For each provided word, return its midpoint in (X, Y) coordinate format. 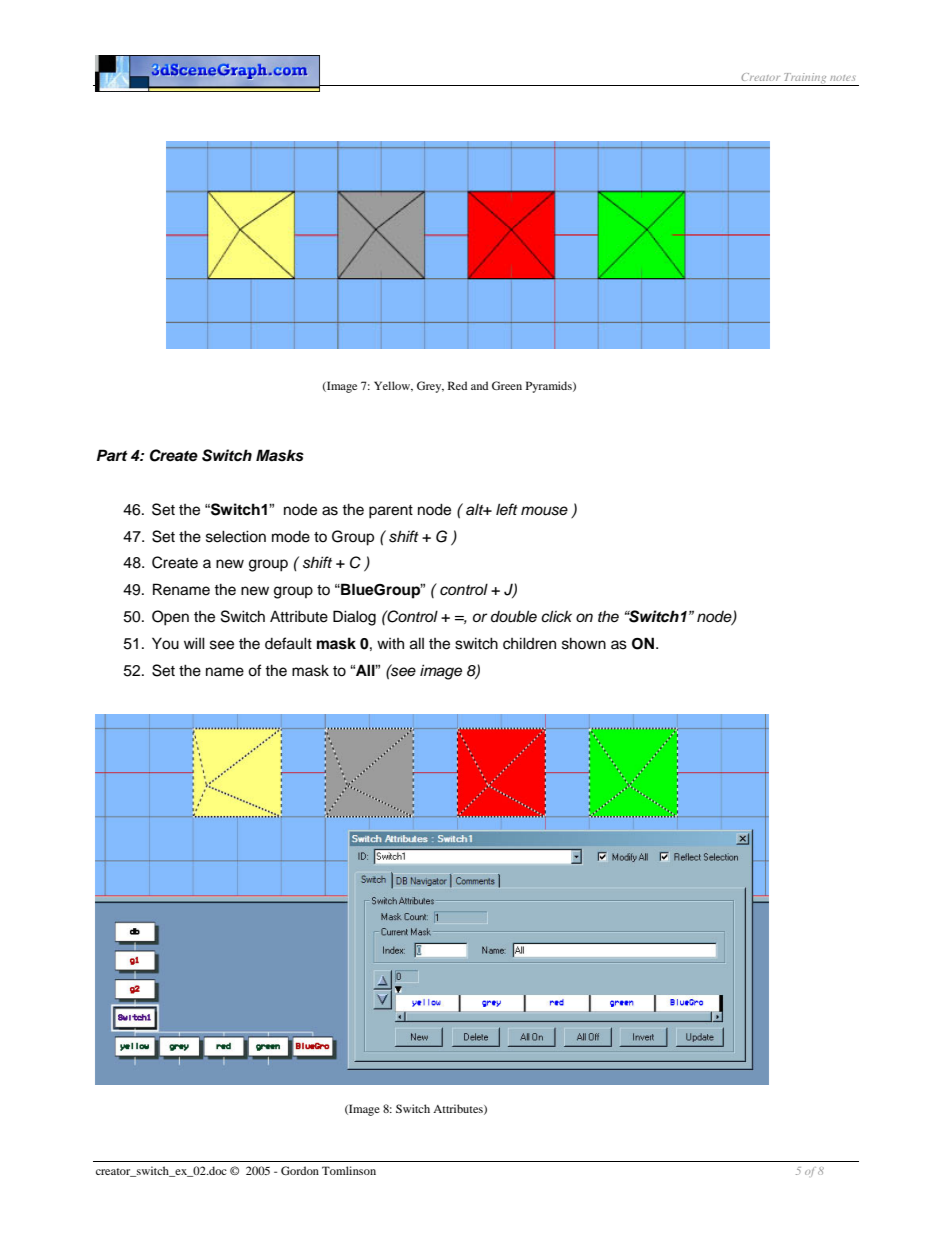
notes (842, 78)
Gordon (300, 1170)
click (556, 616)
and (479, 385)
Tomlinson (349, 1170)
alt (476, 509)
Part (112, 455)
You (165, 643)
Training (805, 79)
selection (236, 536)
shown (584, 643)
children (529, 643)
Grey (430, 387)
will (194, 643)
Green (507, 385)
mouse (544, 511)
